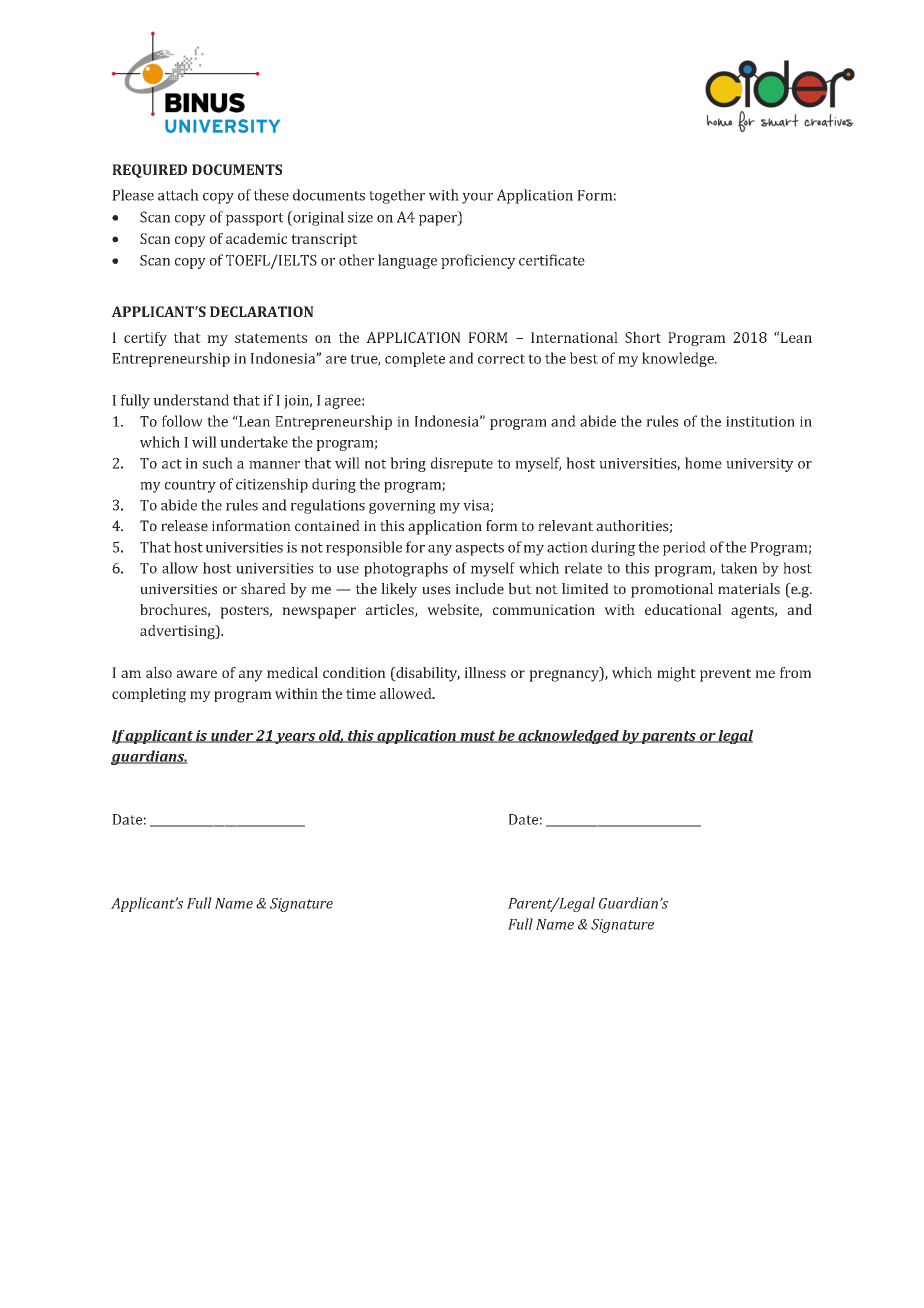  What do you see at coordinates (477, 198) in the screenshot?
I see `your` at bounding box center [477, 198].
